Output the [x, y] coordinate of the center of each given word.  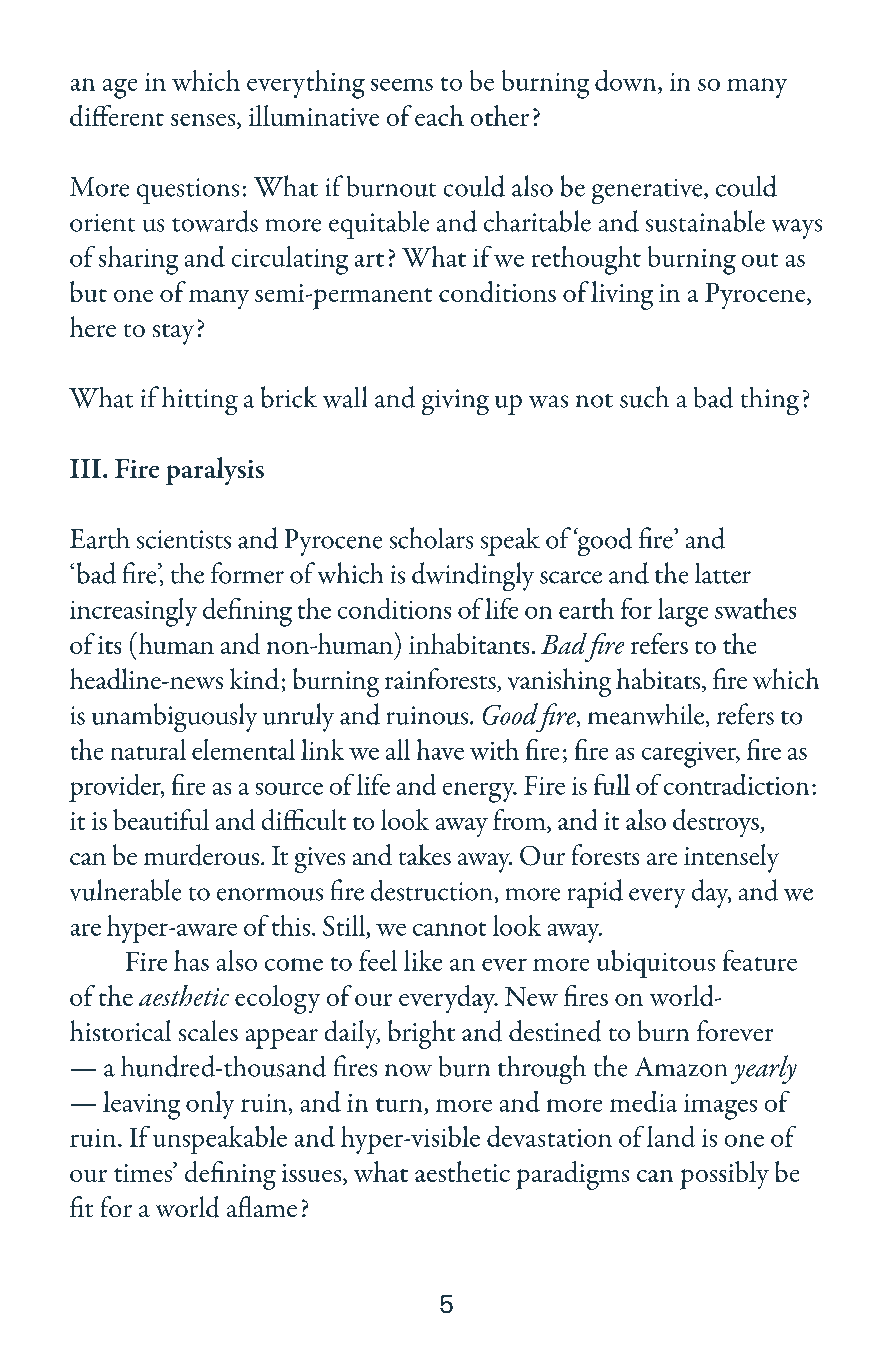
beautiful [161, 819]
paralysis [215, 471]
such [644, 397]
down [627, 82]
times [144, 1172]
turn [399, 1105]
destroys [717, 823]
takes [425, 854]
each [439, 115]
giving [455, 402]
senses [204, 121]
